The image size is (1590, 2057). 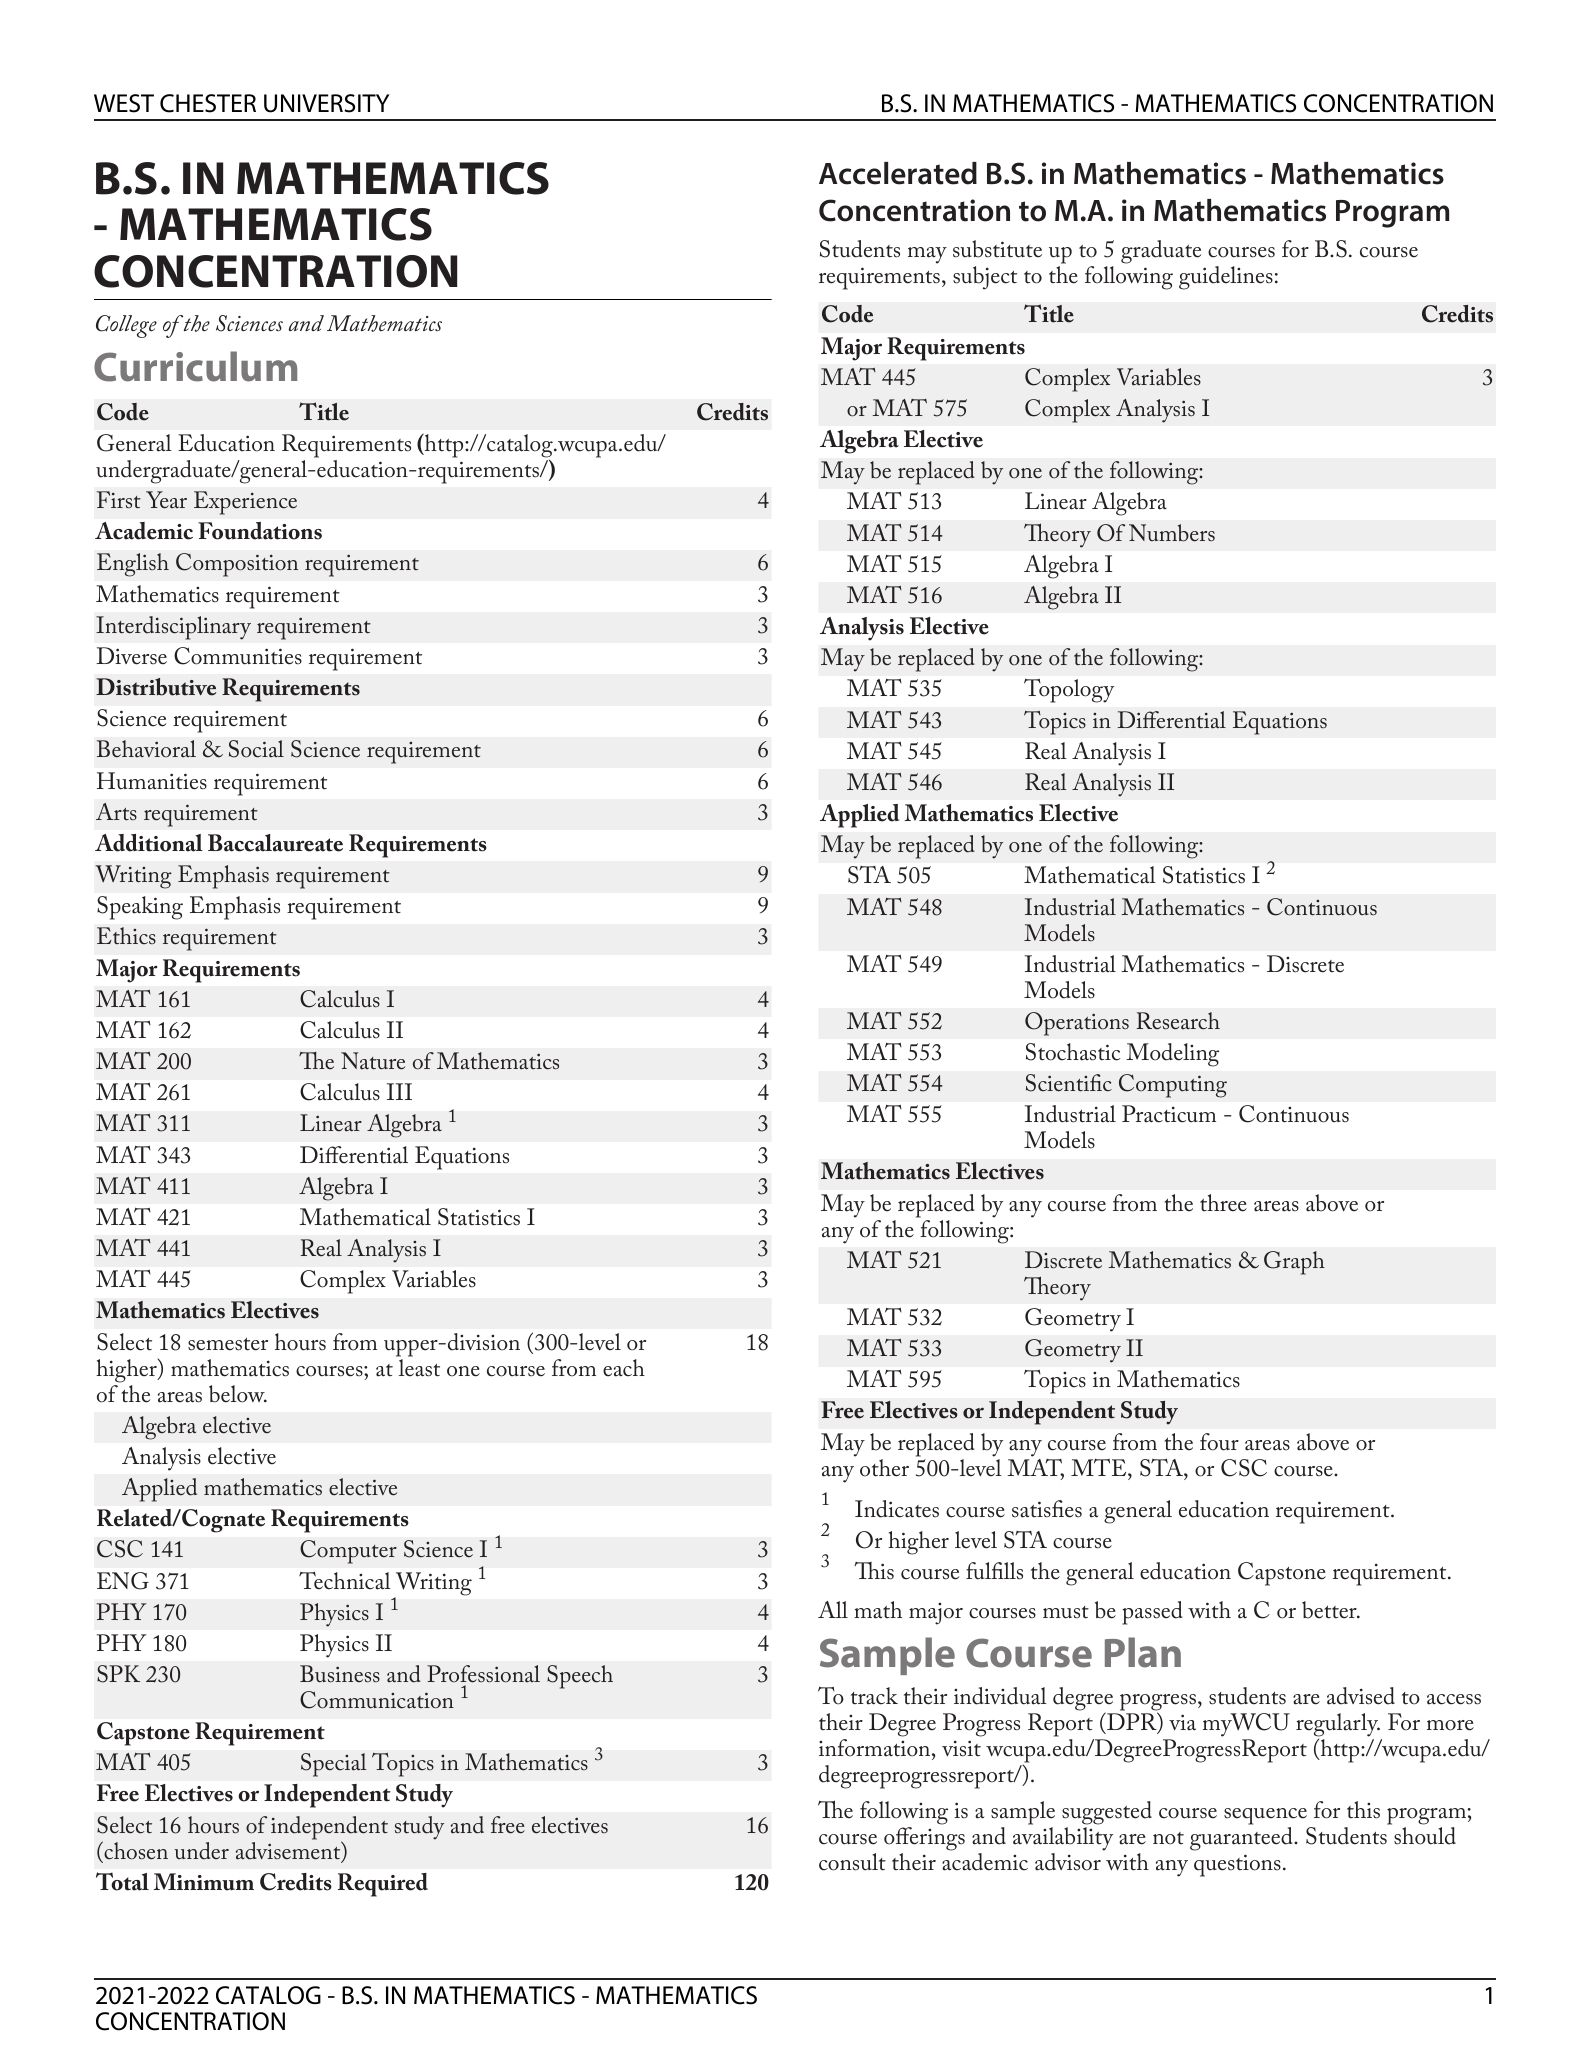 I want to click on sequence, so click(x=1265, y=1818).
